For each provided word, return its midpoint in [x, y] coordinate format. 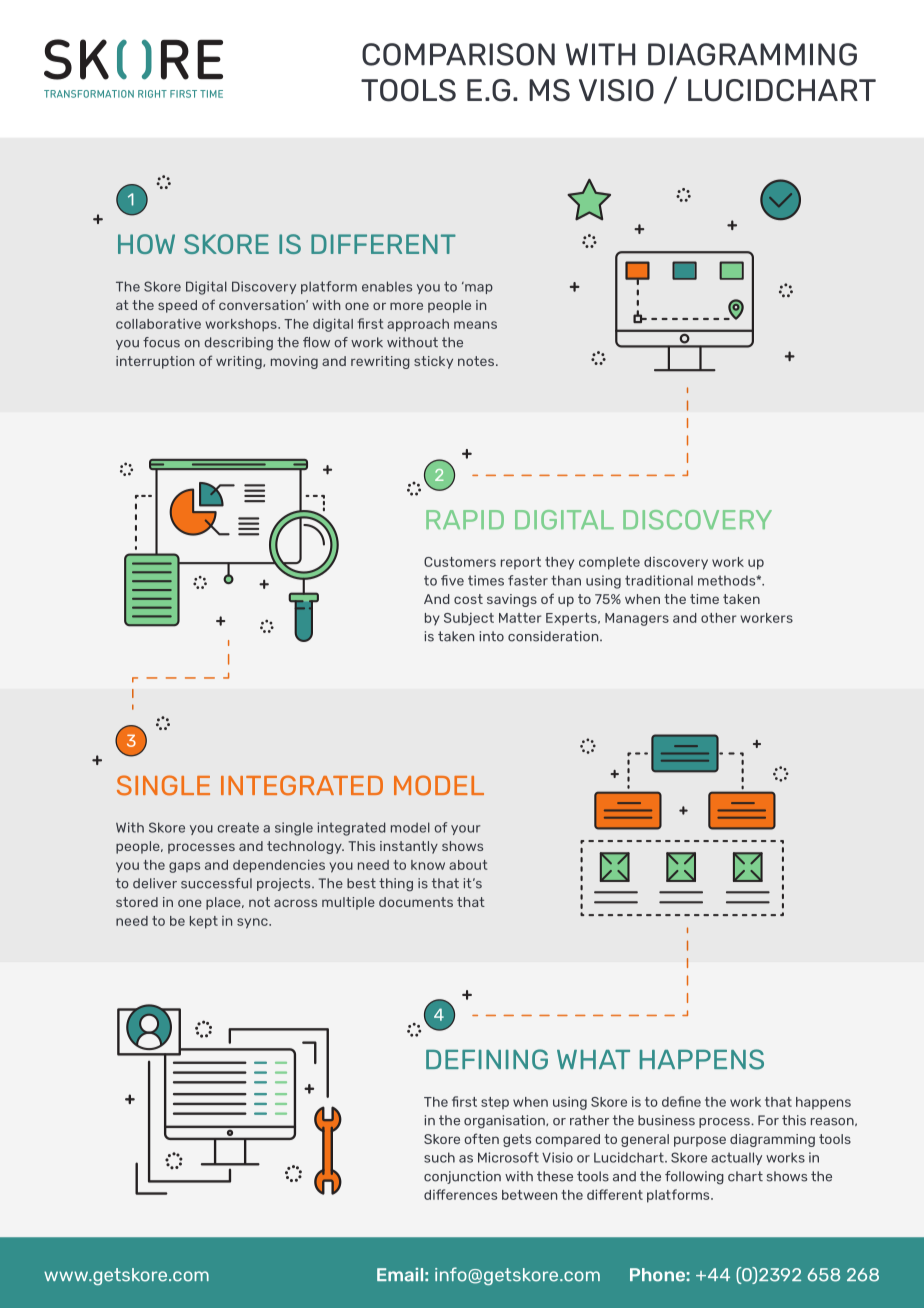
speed [177, 306]
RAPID [465, 519]
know [428, 865]
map [478, 288]
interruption [155, 362]
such [439, 1157]
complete [609, 563]
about [468, 865]
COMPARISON [458, 54]
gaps [184, 867]
